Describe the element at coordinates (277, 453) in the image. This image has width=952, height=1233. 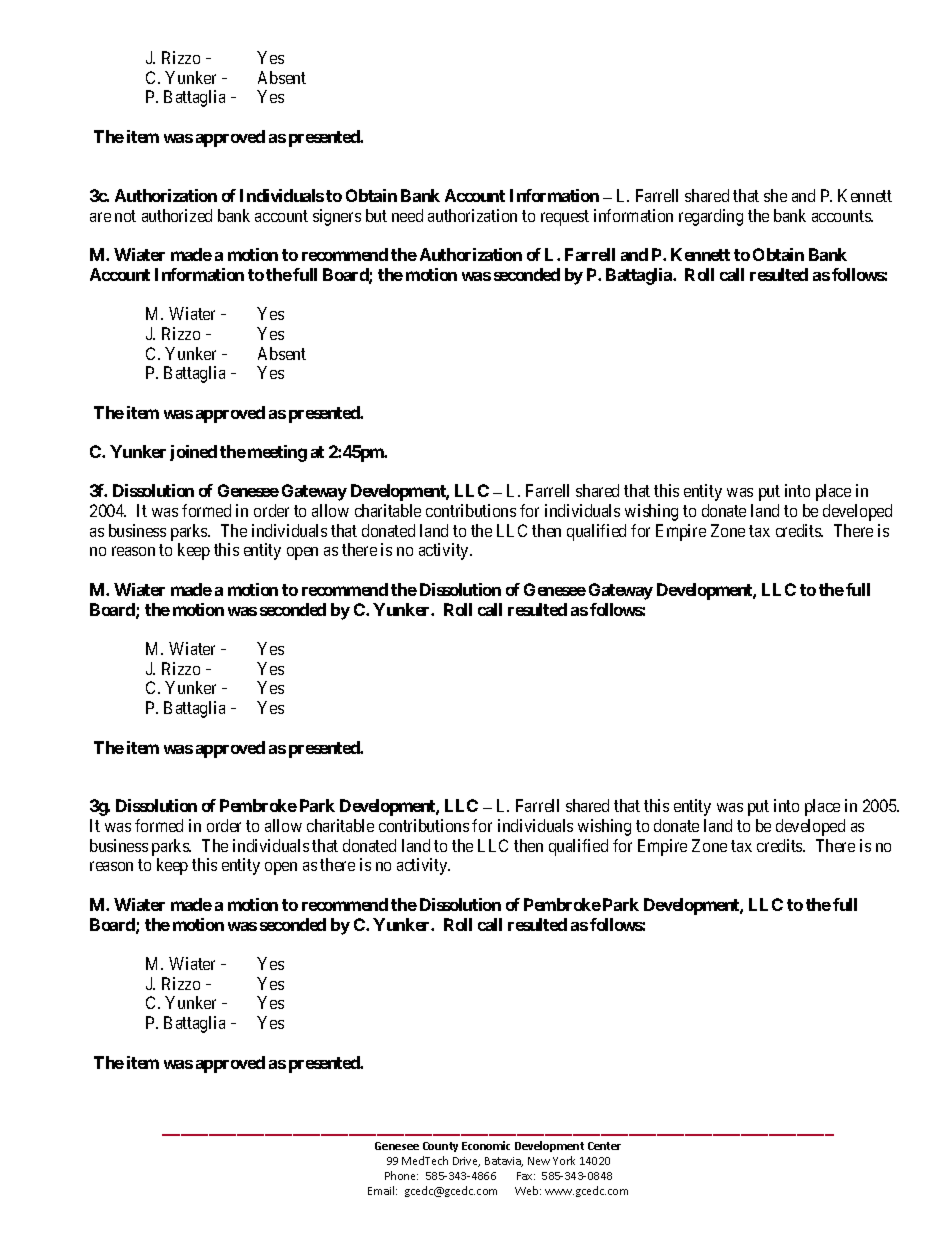
I see `meeting` at that location.
